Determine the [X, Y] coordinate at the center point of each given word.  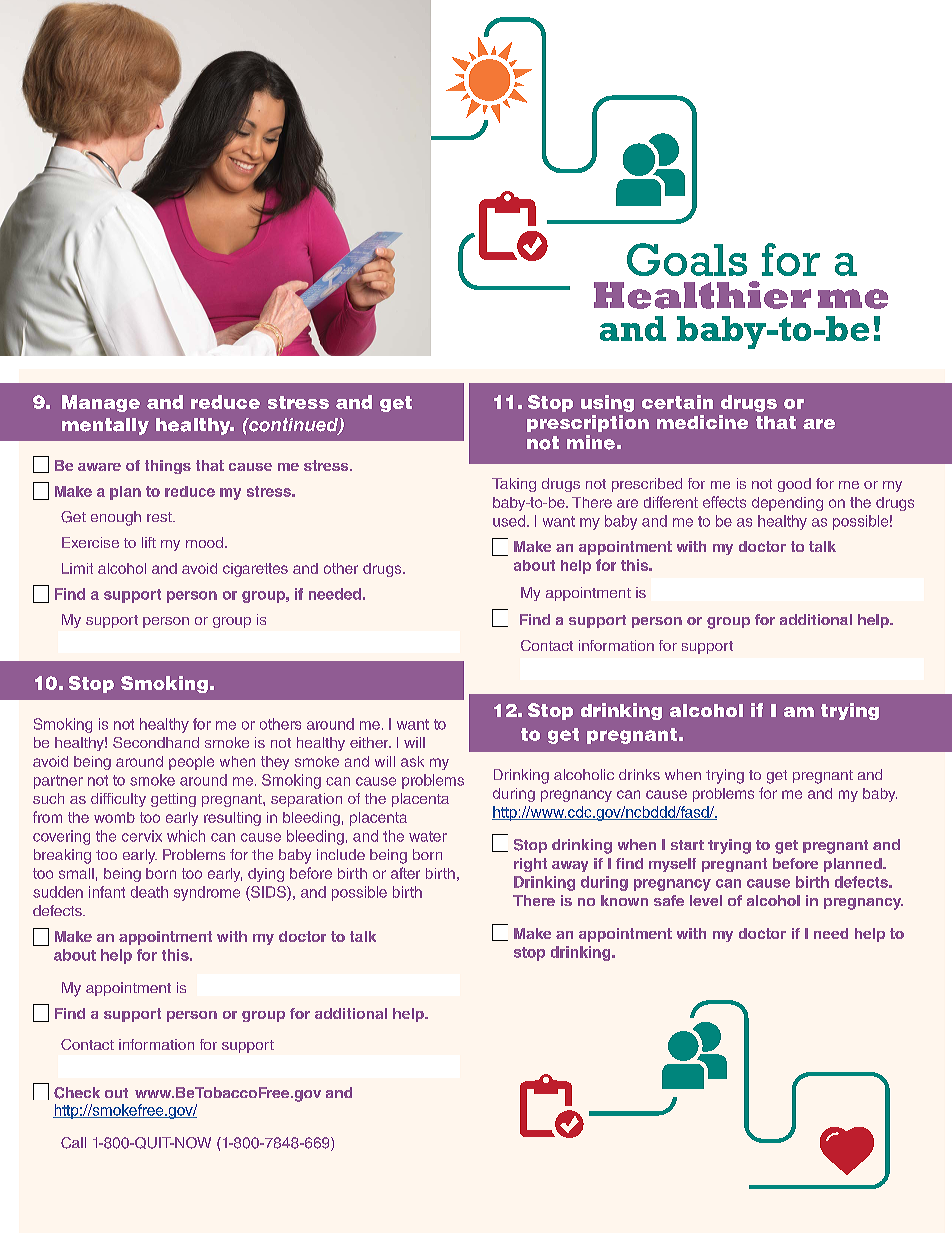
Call [73, 1143]
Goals [687, 259]
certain [677, 402]
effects [724, 502]
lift [149, 542]
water [428, 836]
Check [77, 1093]
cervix [142, 836]
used [509, 521]
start [687, 845]
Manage [101, 403]
